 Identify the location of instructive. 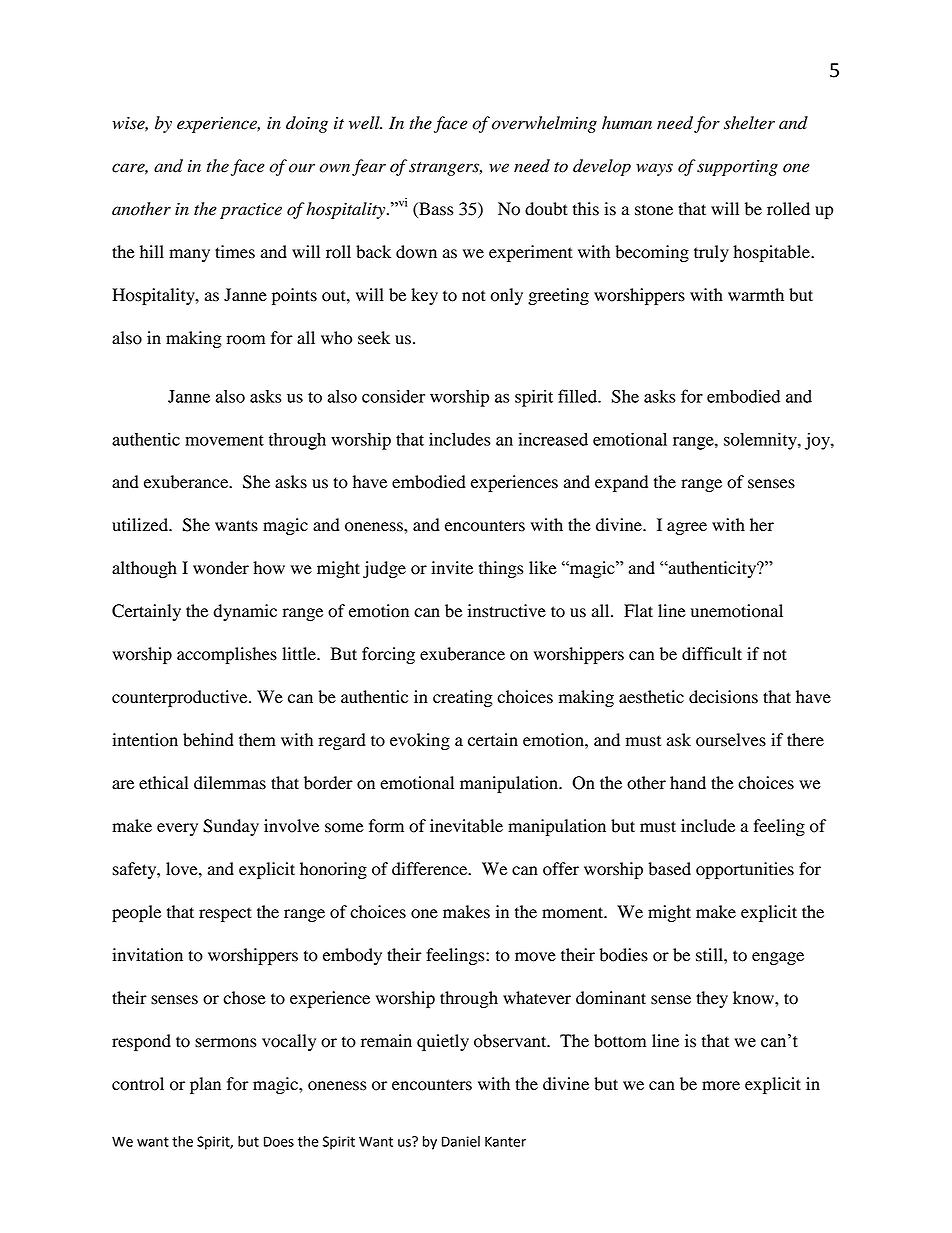
(507, 611).
